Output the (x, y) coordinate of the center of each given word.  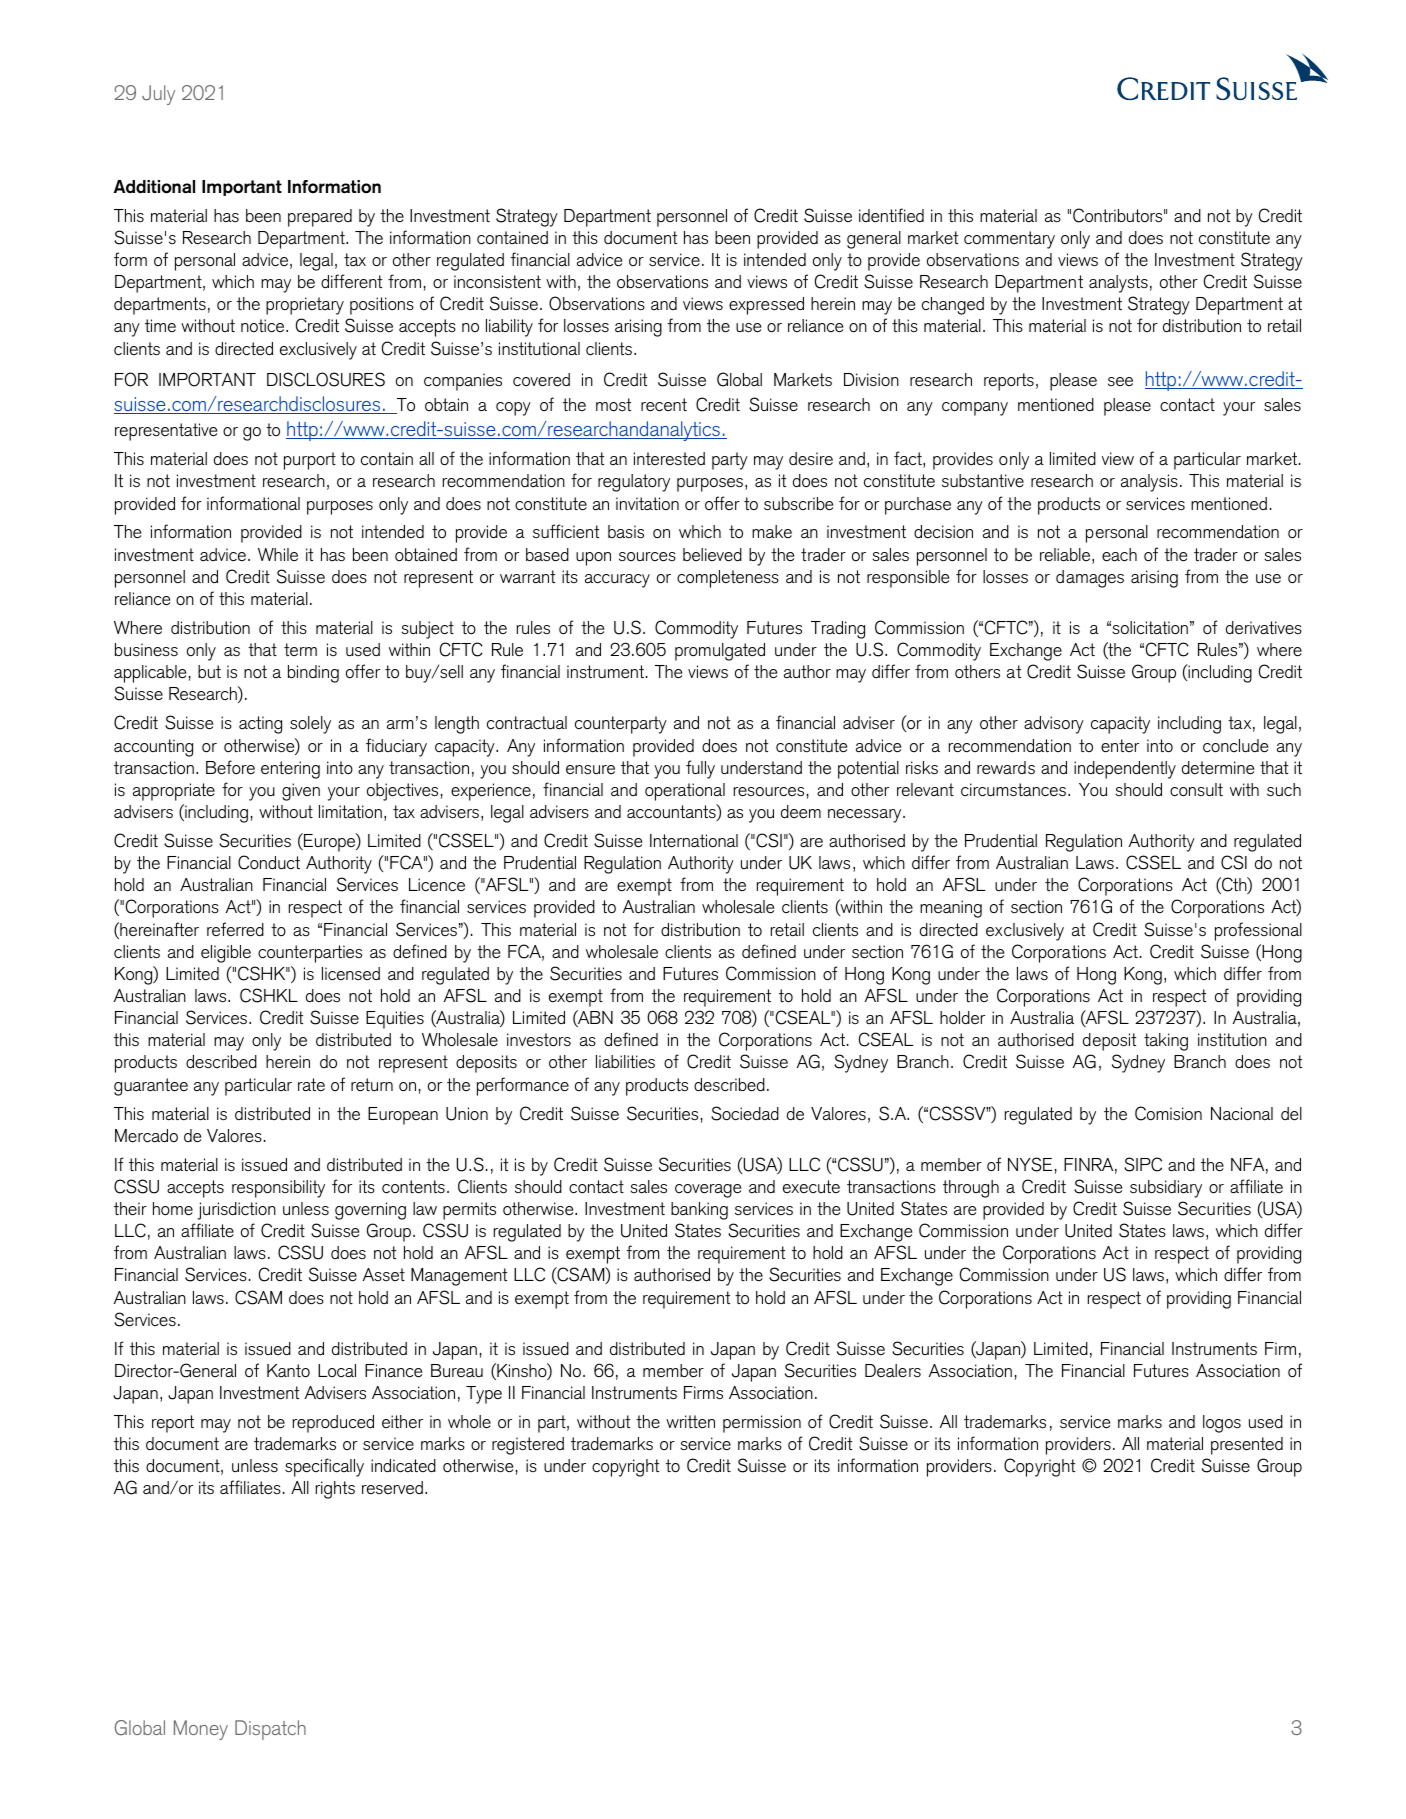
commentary (1009, 240)
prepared (320, 218)
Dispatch (270, 1730)
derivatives (1264, 628)
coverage (708, 1191)
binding (313, 674)
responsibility (278, 1189)
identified (891, 215)
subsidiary (1166, 1189)
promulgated (720, 652)
